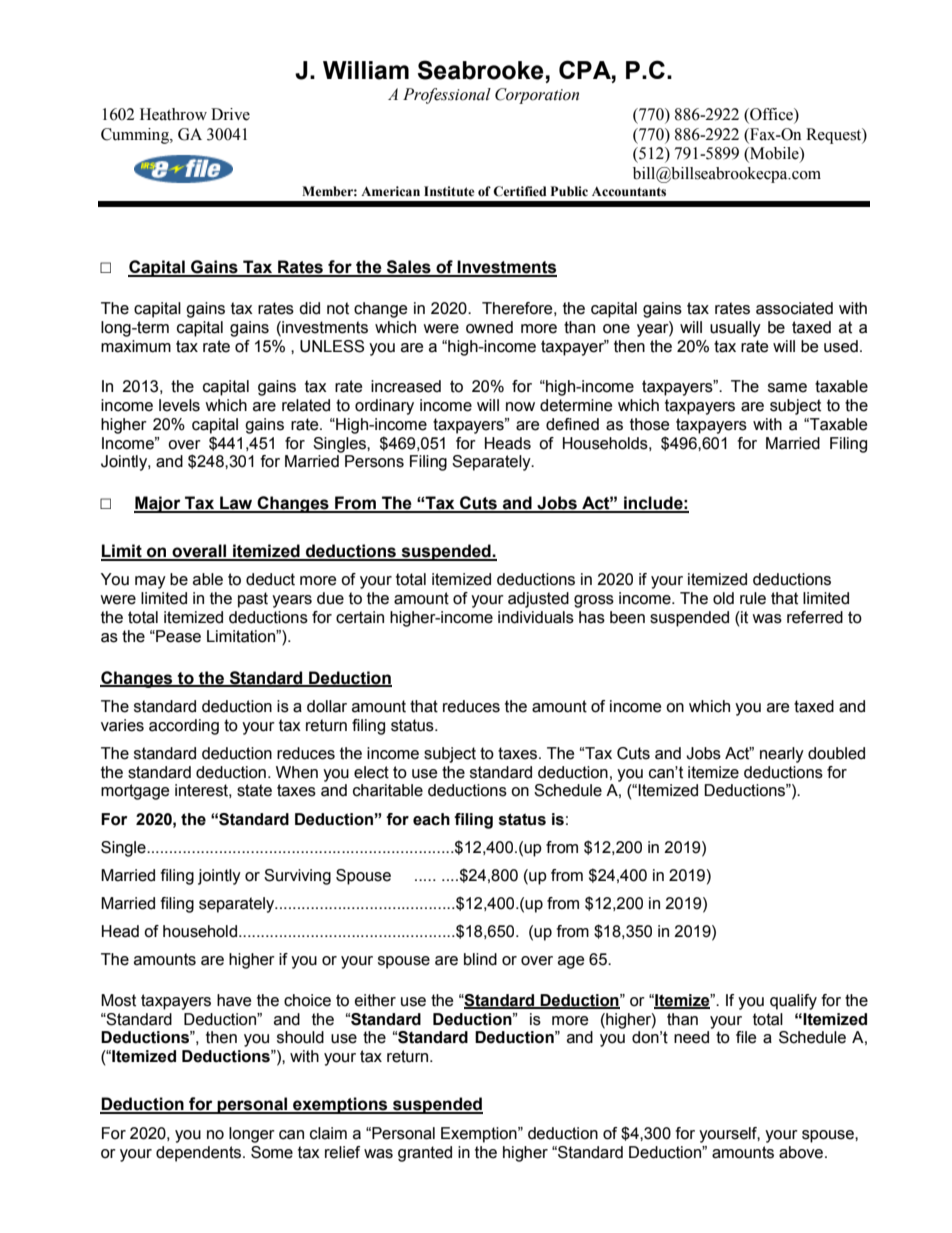 This image has width=952, height=1233. What do you see at coordinates (801, 1152) in the image?
I see `above` at bounding box center [801, 1152].
